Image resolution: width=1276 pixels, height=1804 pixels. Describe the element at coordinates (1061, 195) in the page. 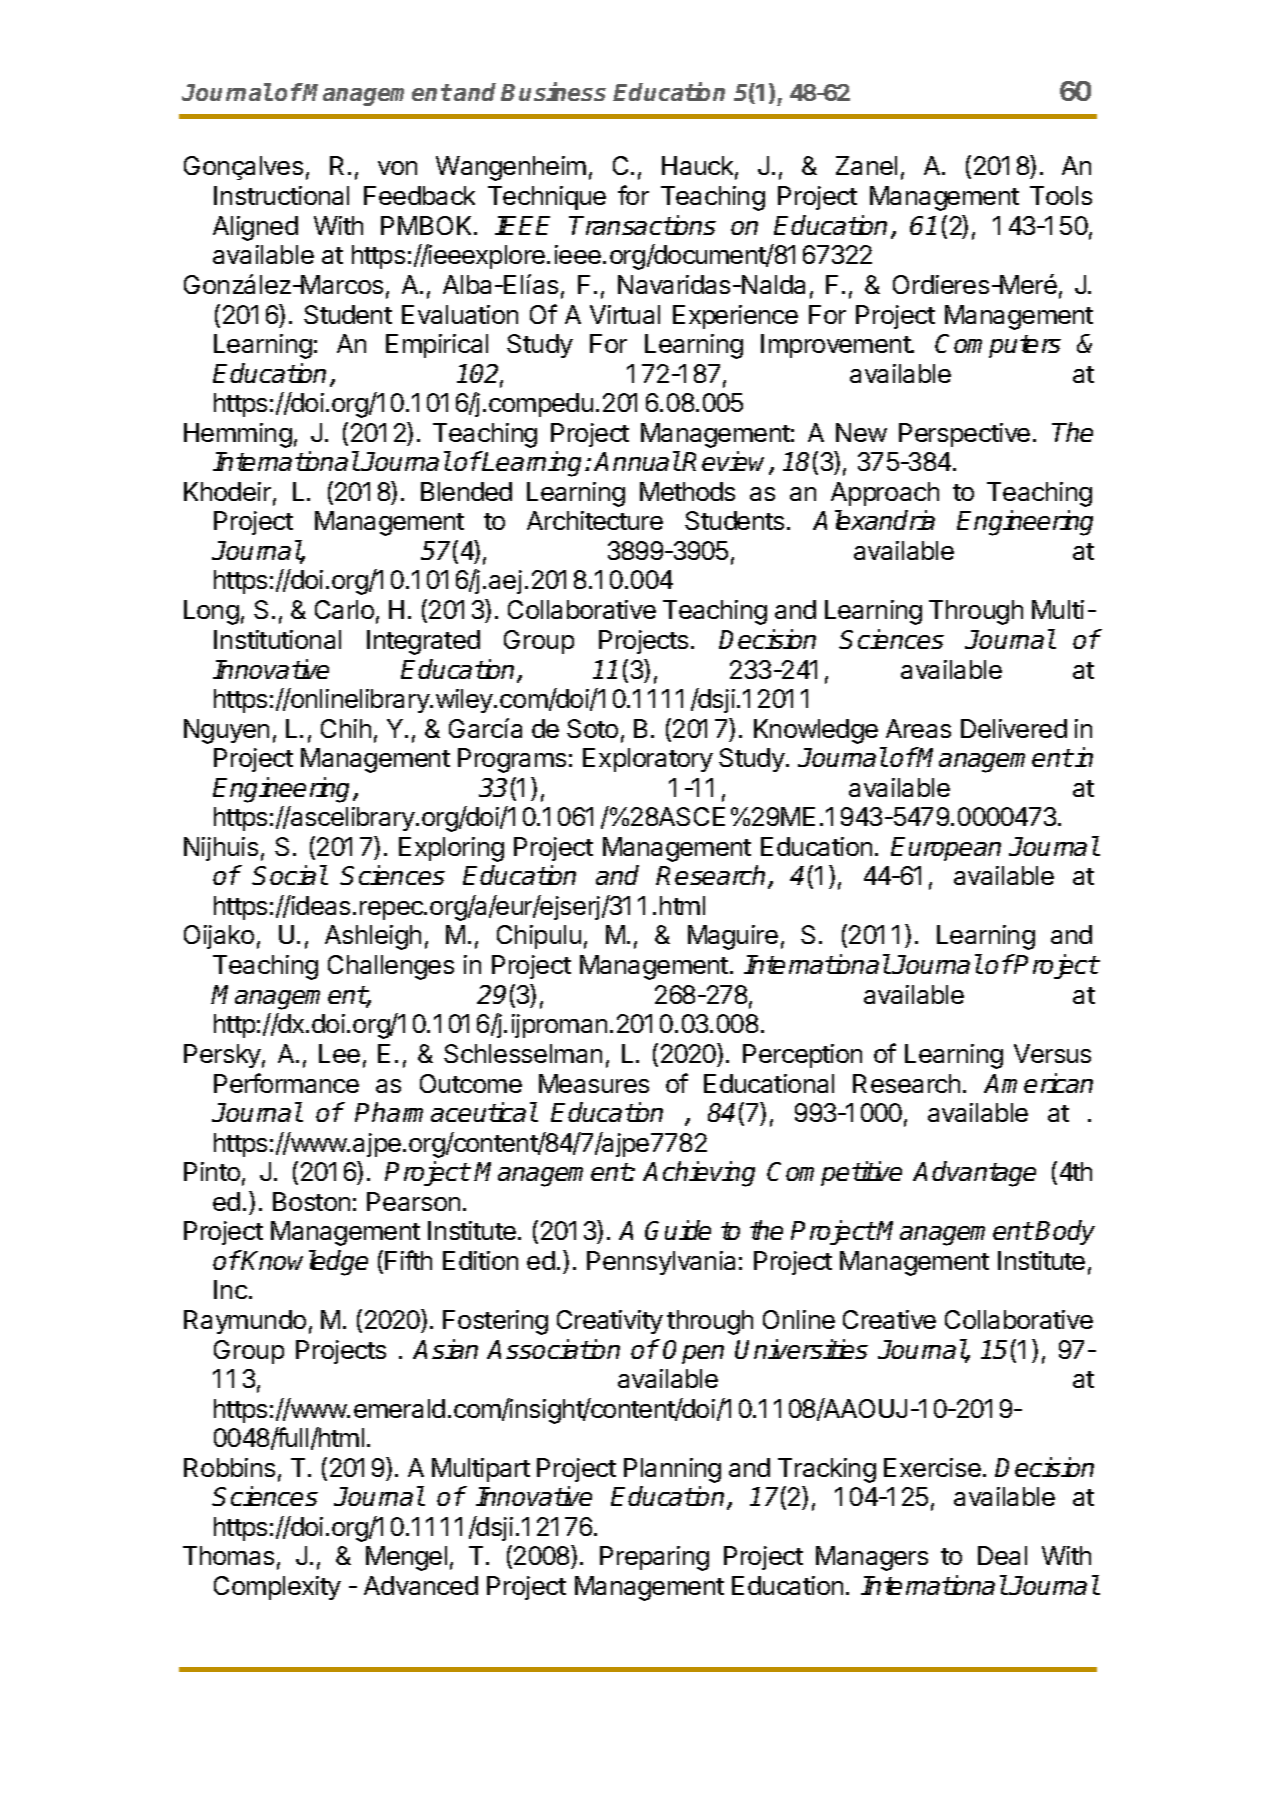

I see `Tools` at that location.
